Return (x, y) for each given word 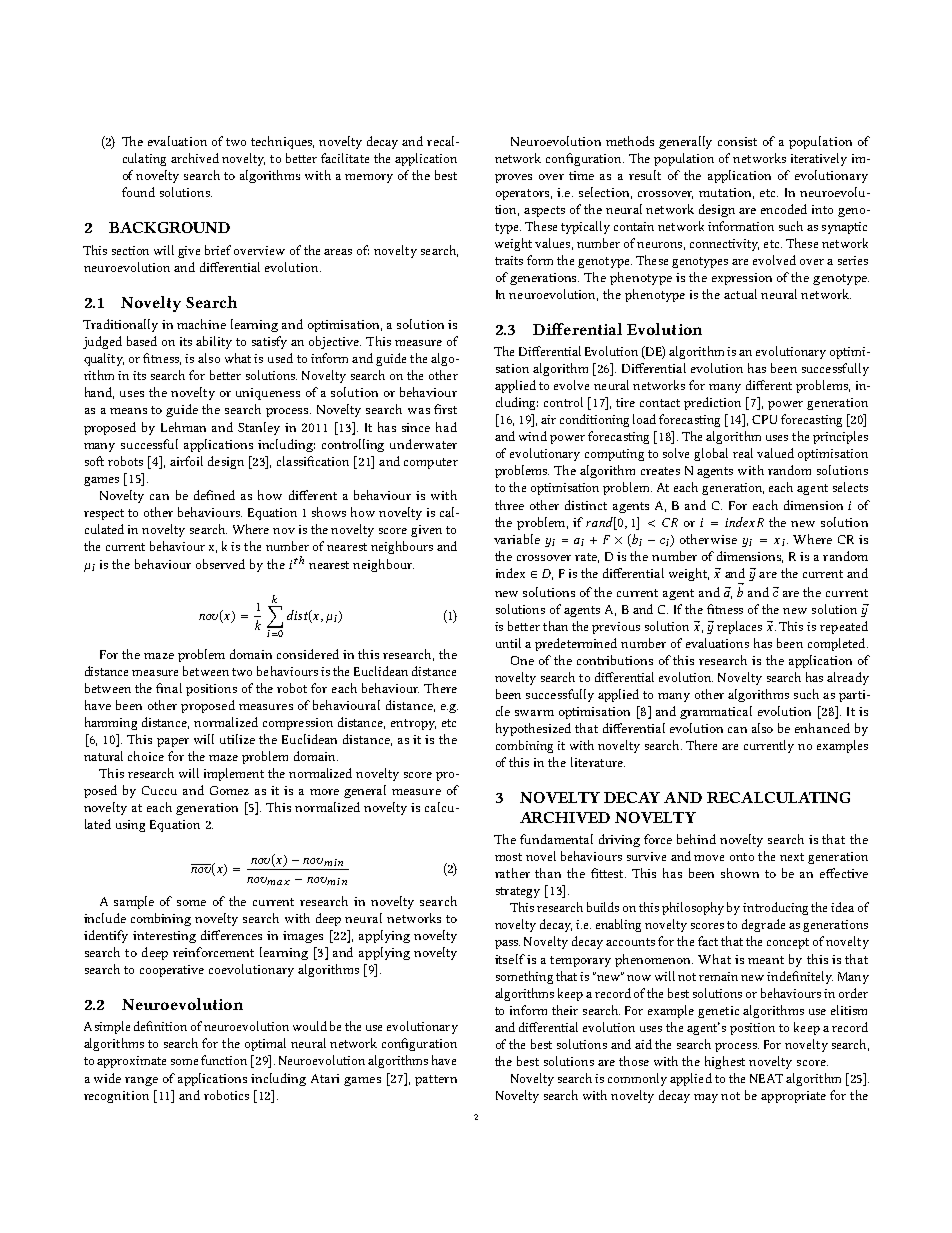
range (141, 1081)
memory (369, 178)
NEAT (766, 1078)
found (138, 192)
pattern (436, 1080)
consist (737, 141)
